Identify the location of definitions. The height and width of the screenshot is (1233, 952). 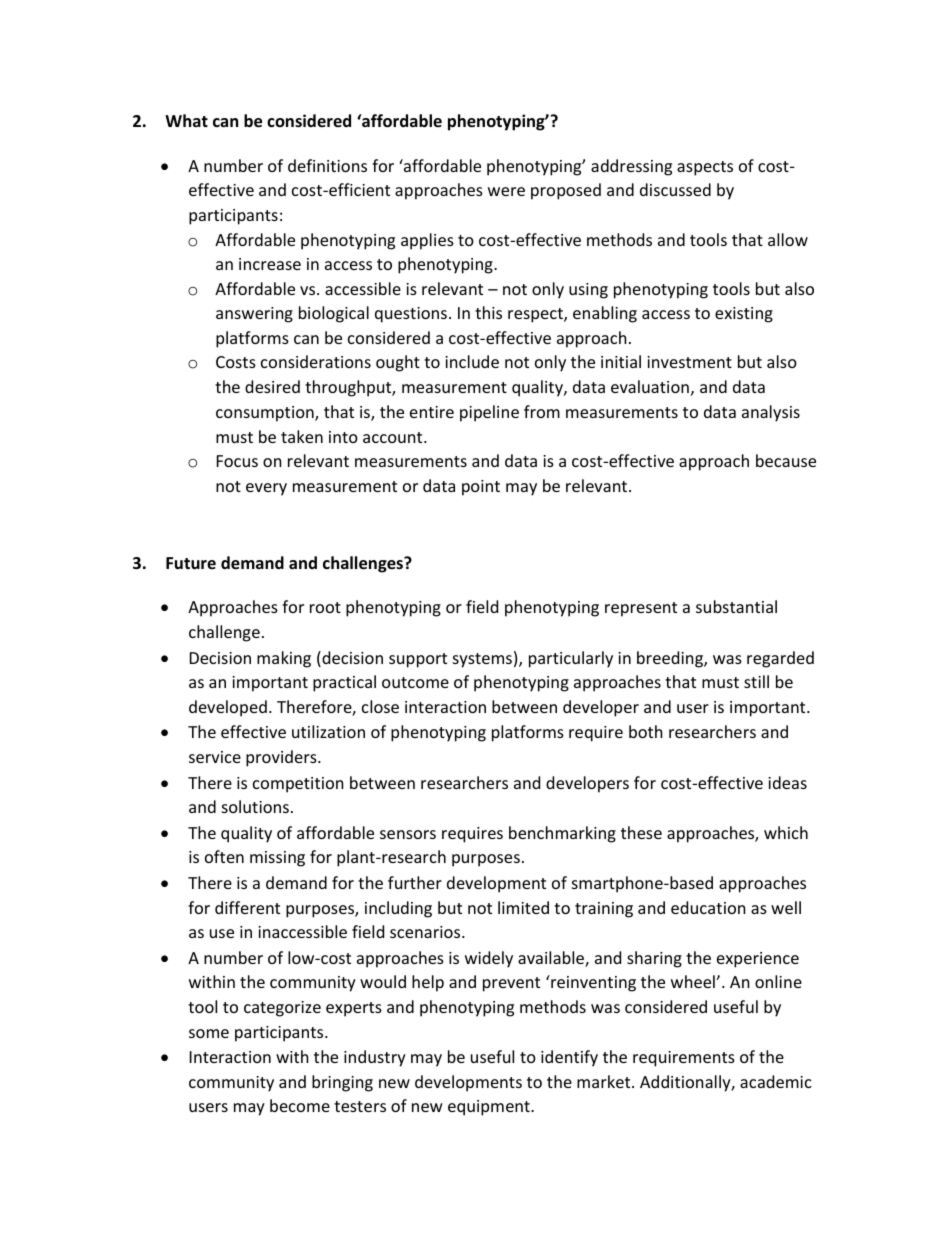
(327, 165).
